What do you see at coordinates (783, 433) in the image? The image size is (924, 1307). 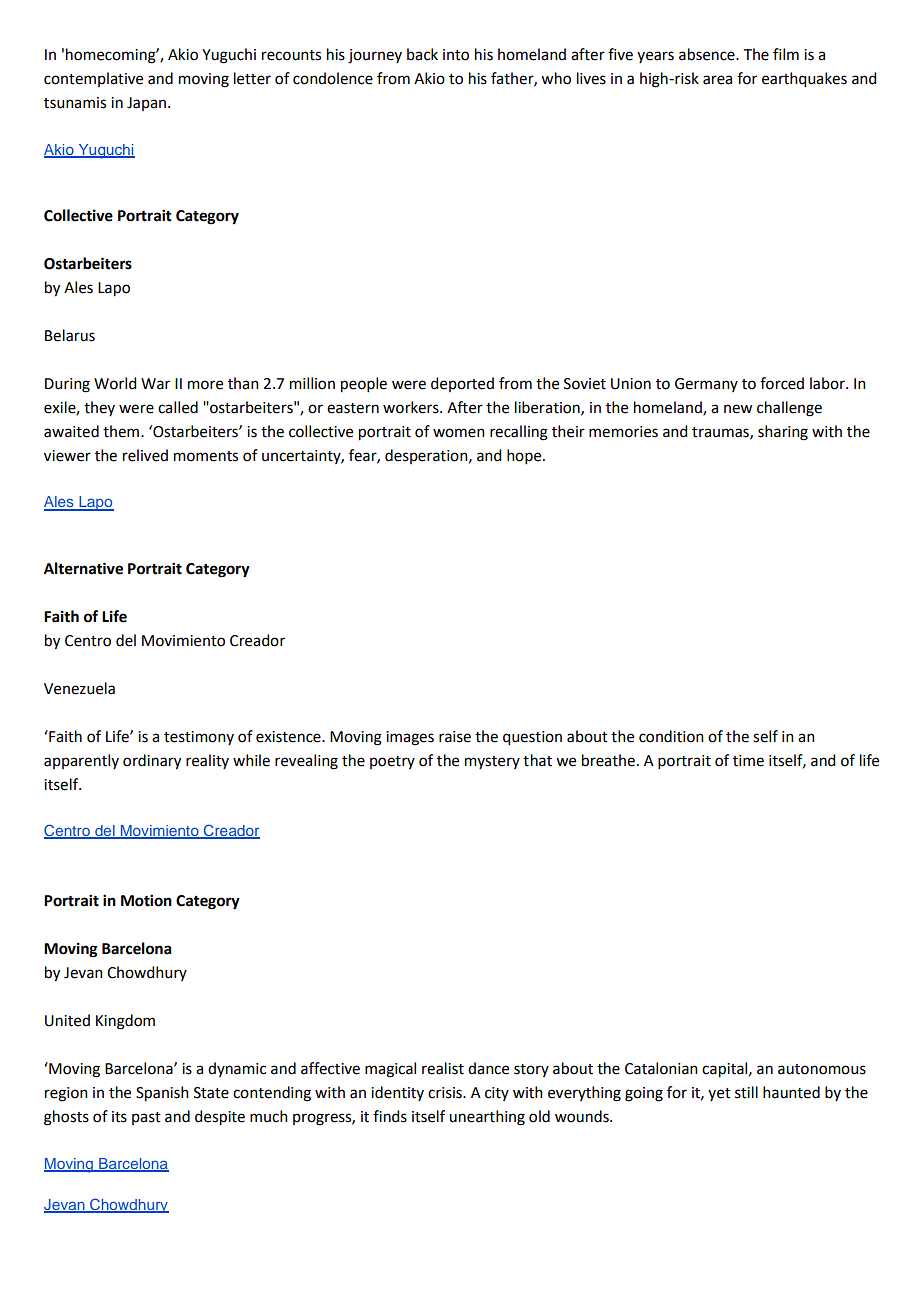 I see `sharing` at bounding box center [783, 433].
